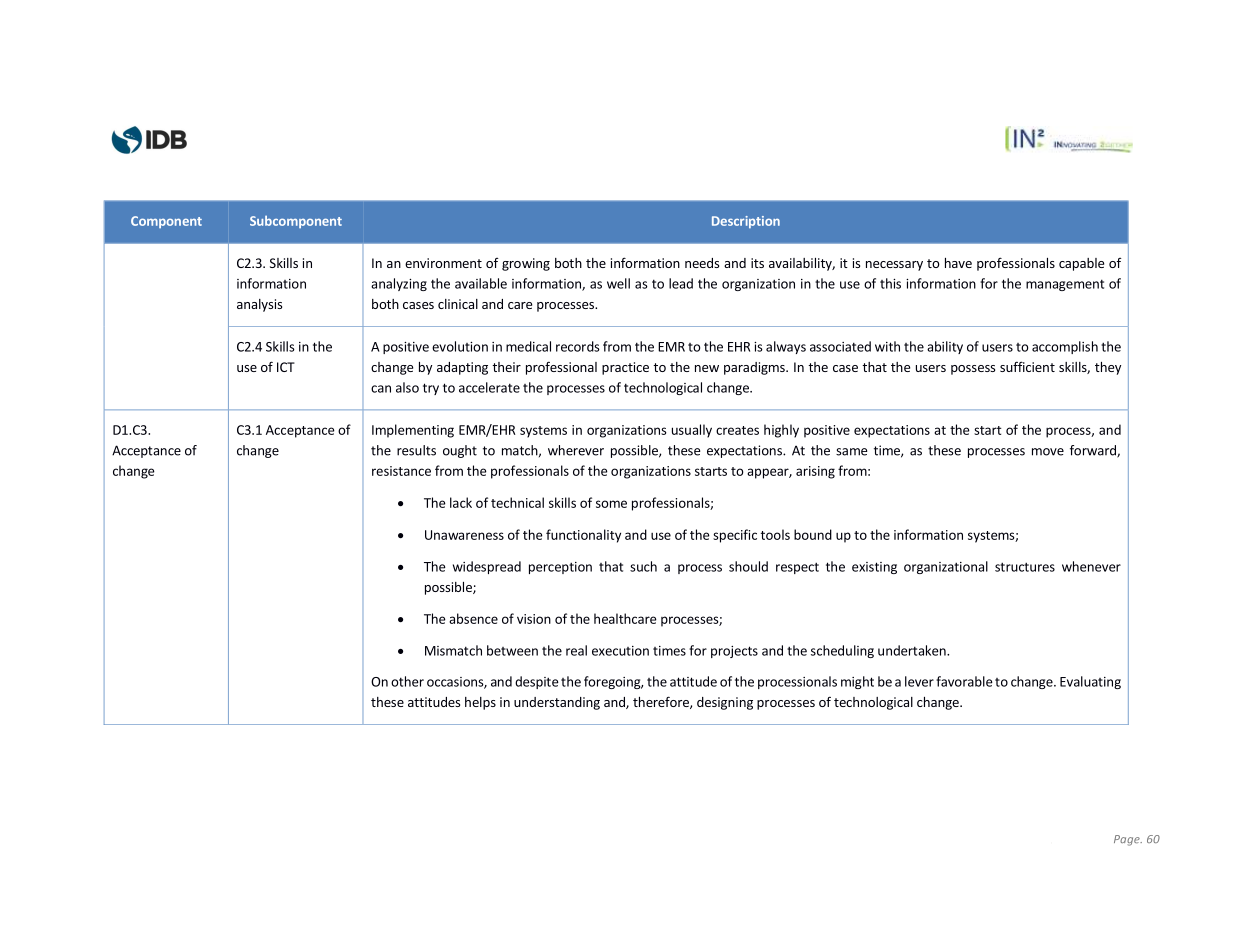  Describe the element at coordinates (662, 702) in the screenshot. I see `therefore` at that location.
